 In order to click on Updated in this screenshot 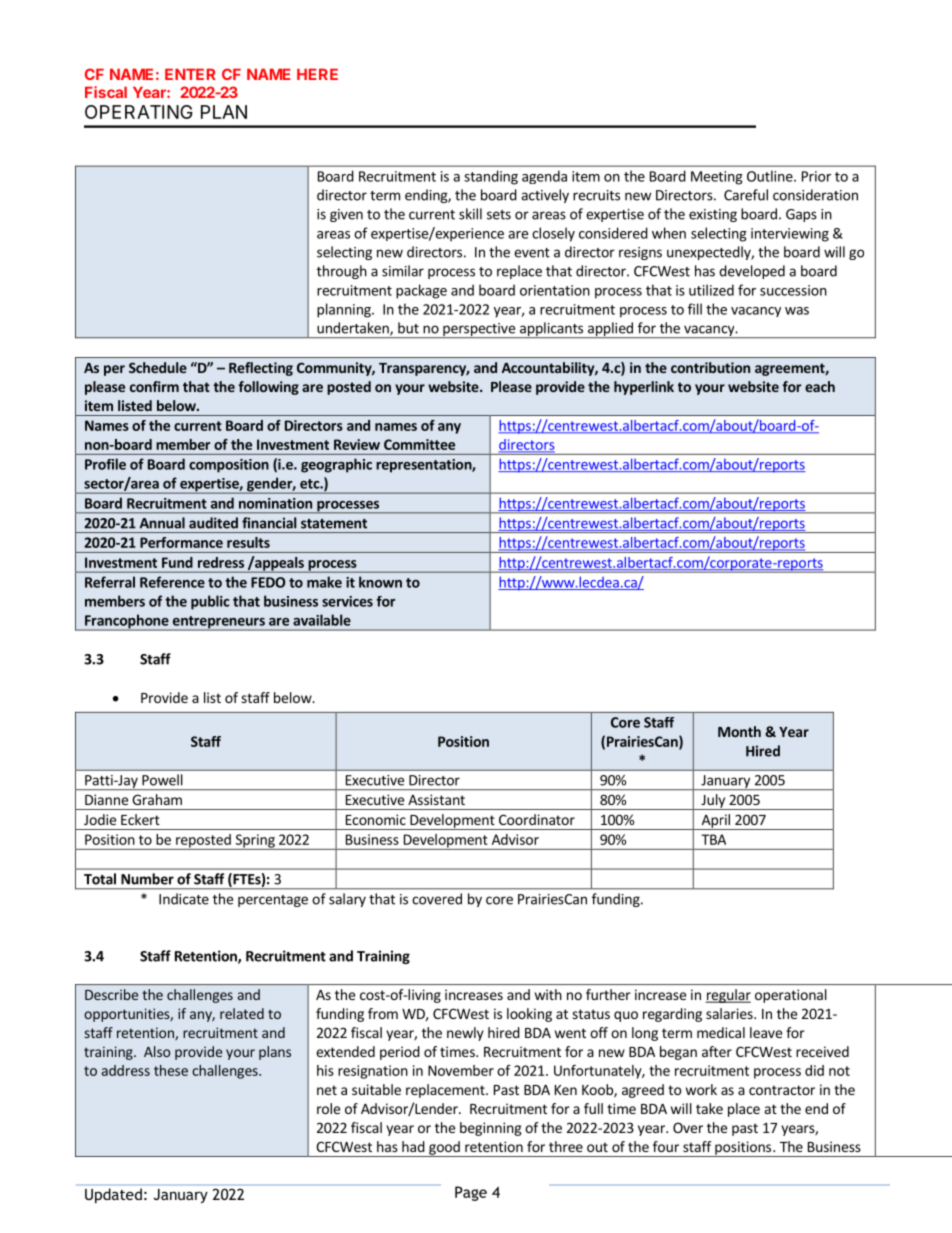, I will do `click(113, 1195)`.
